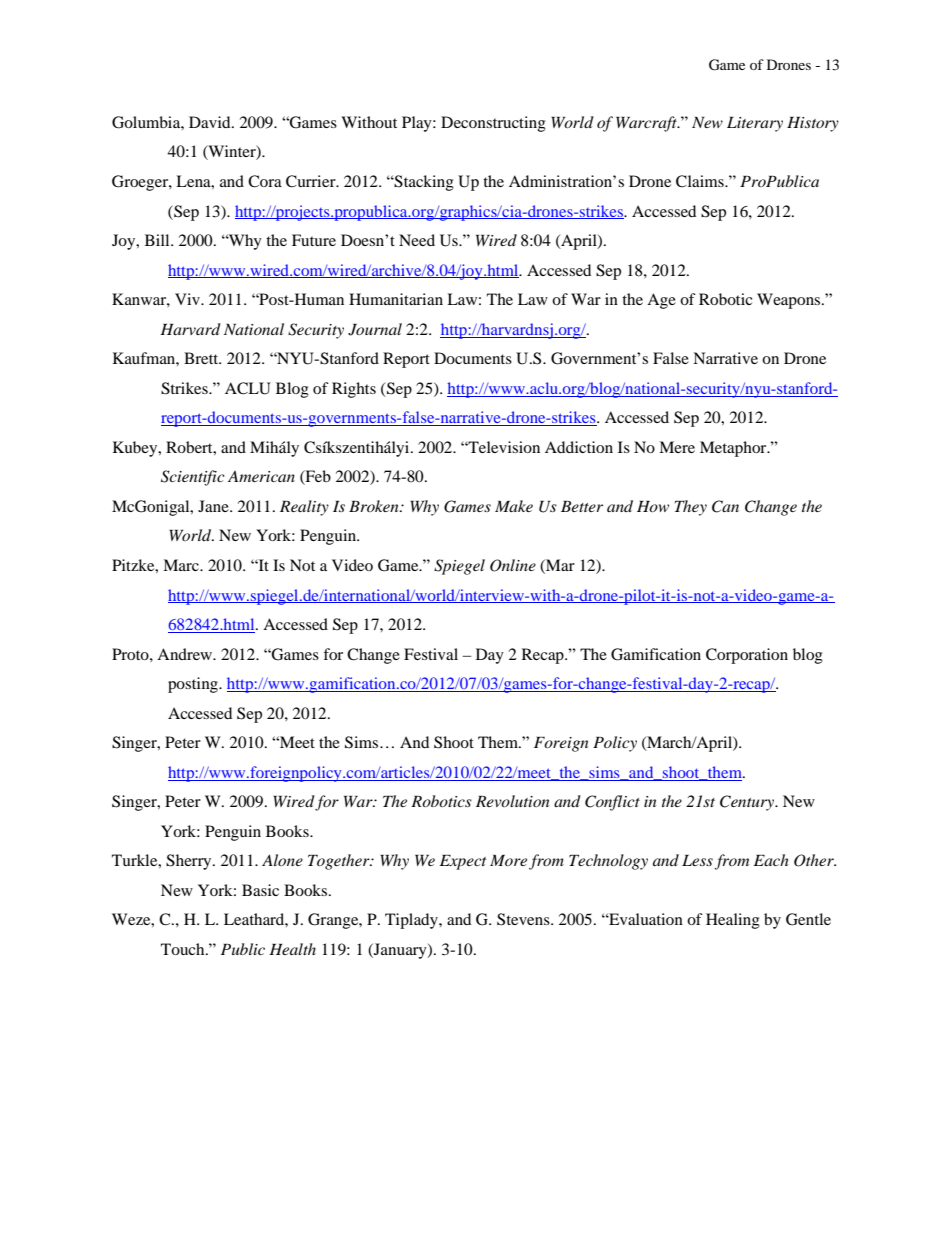  Describe the element at coordinates (214, 506) in the image. I see `Jane` at that location.
